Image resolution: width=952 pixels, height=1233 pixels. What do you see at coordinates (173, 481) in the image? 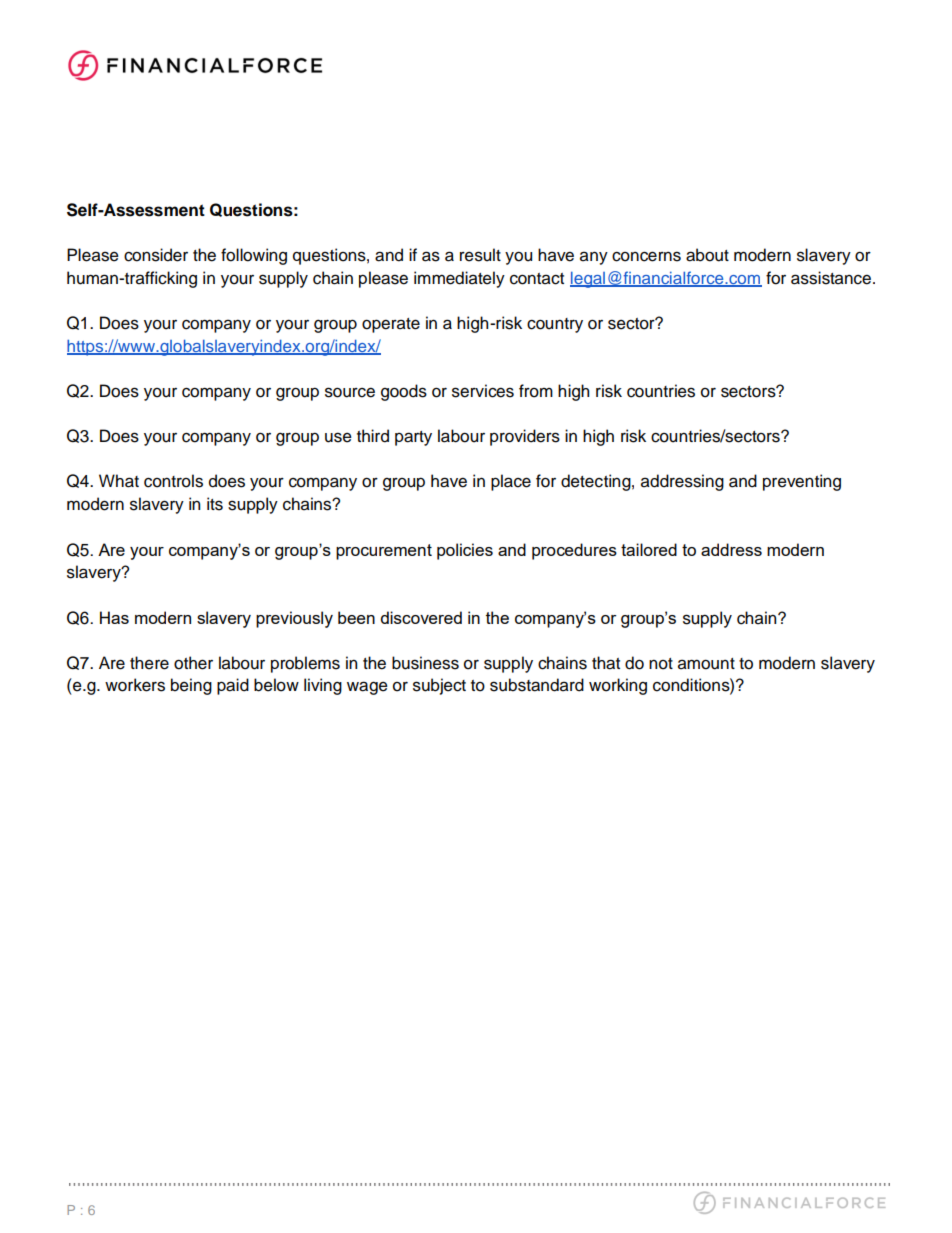
I see `controls` at bounding box center [173, 481].
